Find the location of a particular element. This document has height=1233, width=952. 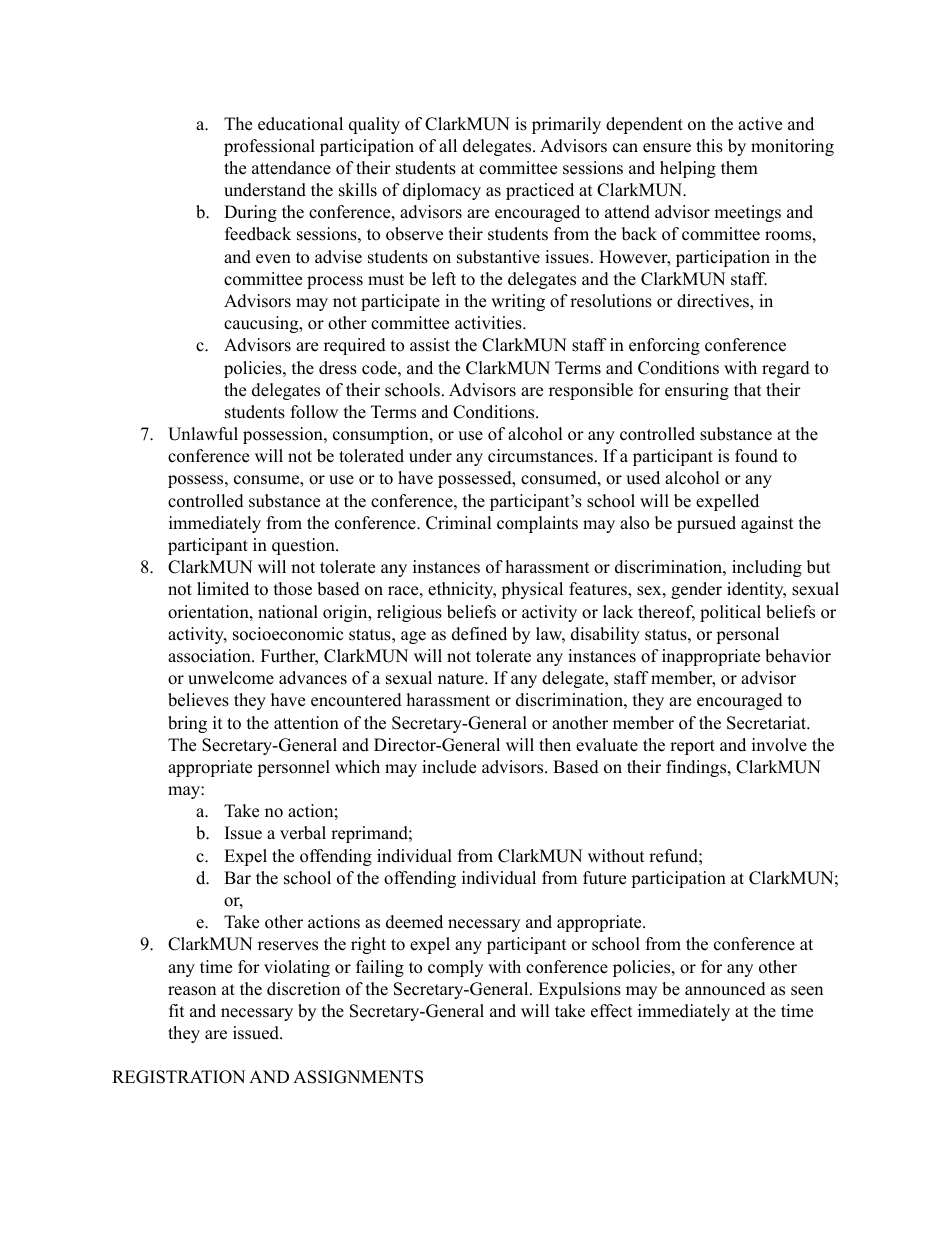

question is located at coordinates (304, 546).
